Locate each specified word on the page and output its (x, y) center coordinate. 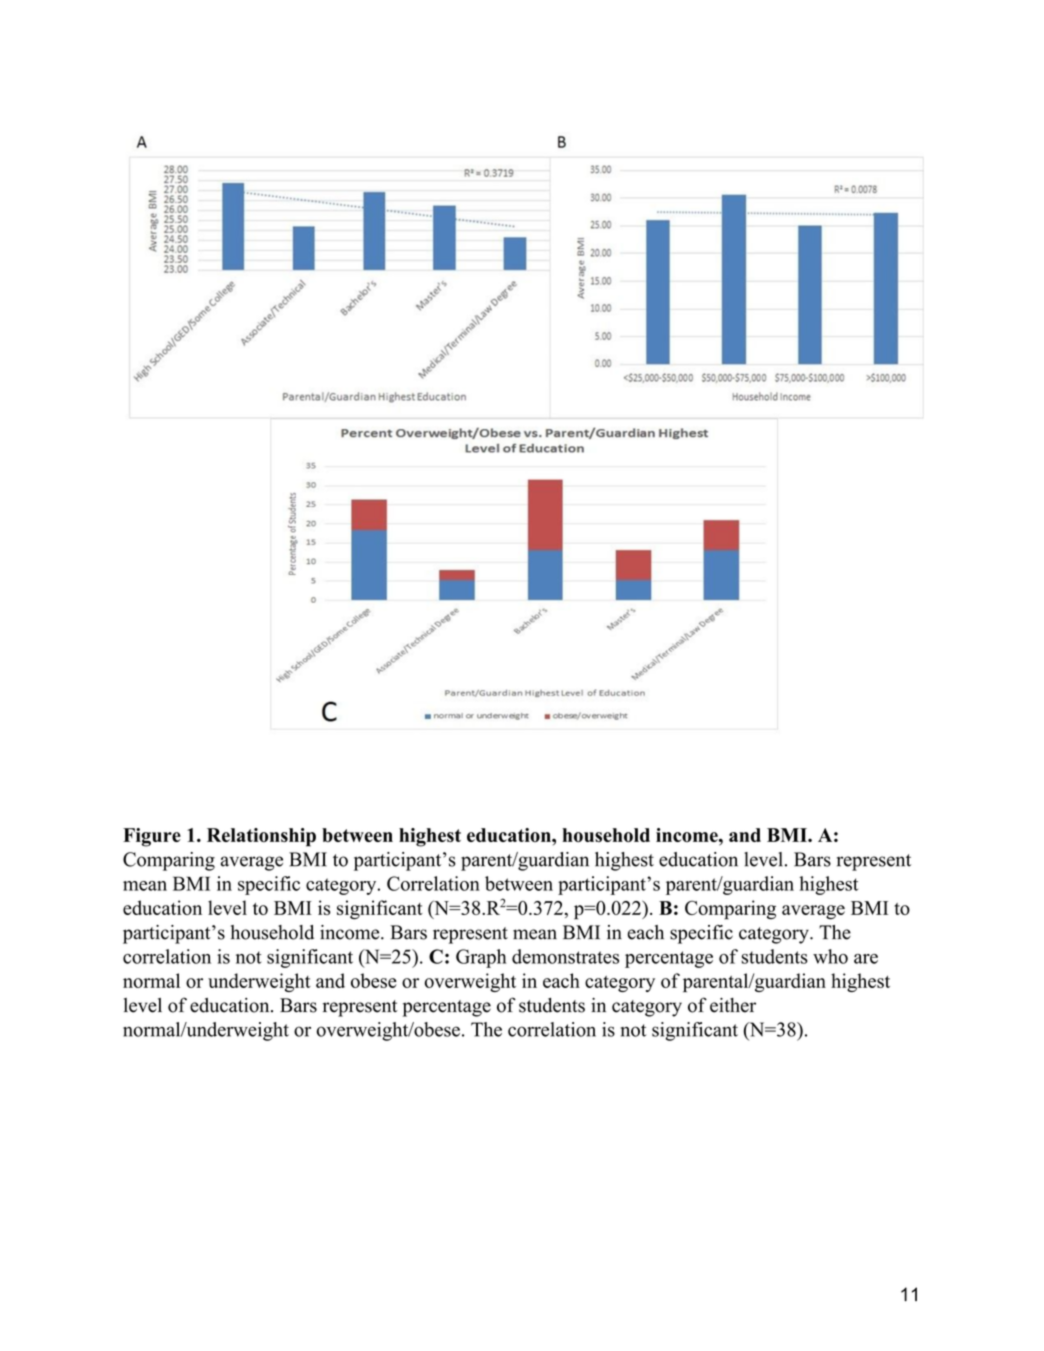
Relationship (261, 837)
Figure (152, 837)
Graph (481, 958)
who (830, 956)
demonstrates (565, 956)
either (733, 1005)
